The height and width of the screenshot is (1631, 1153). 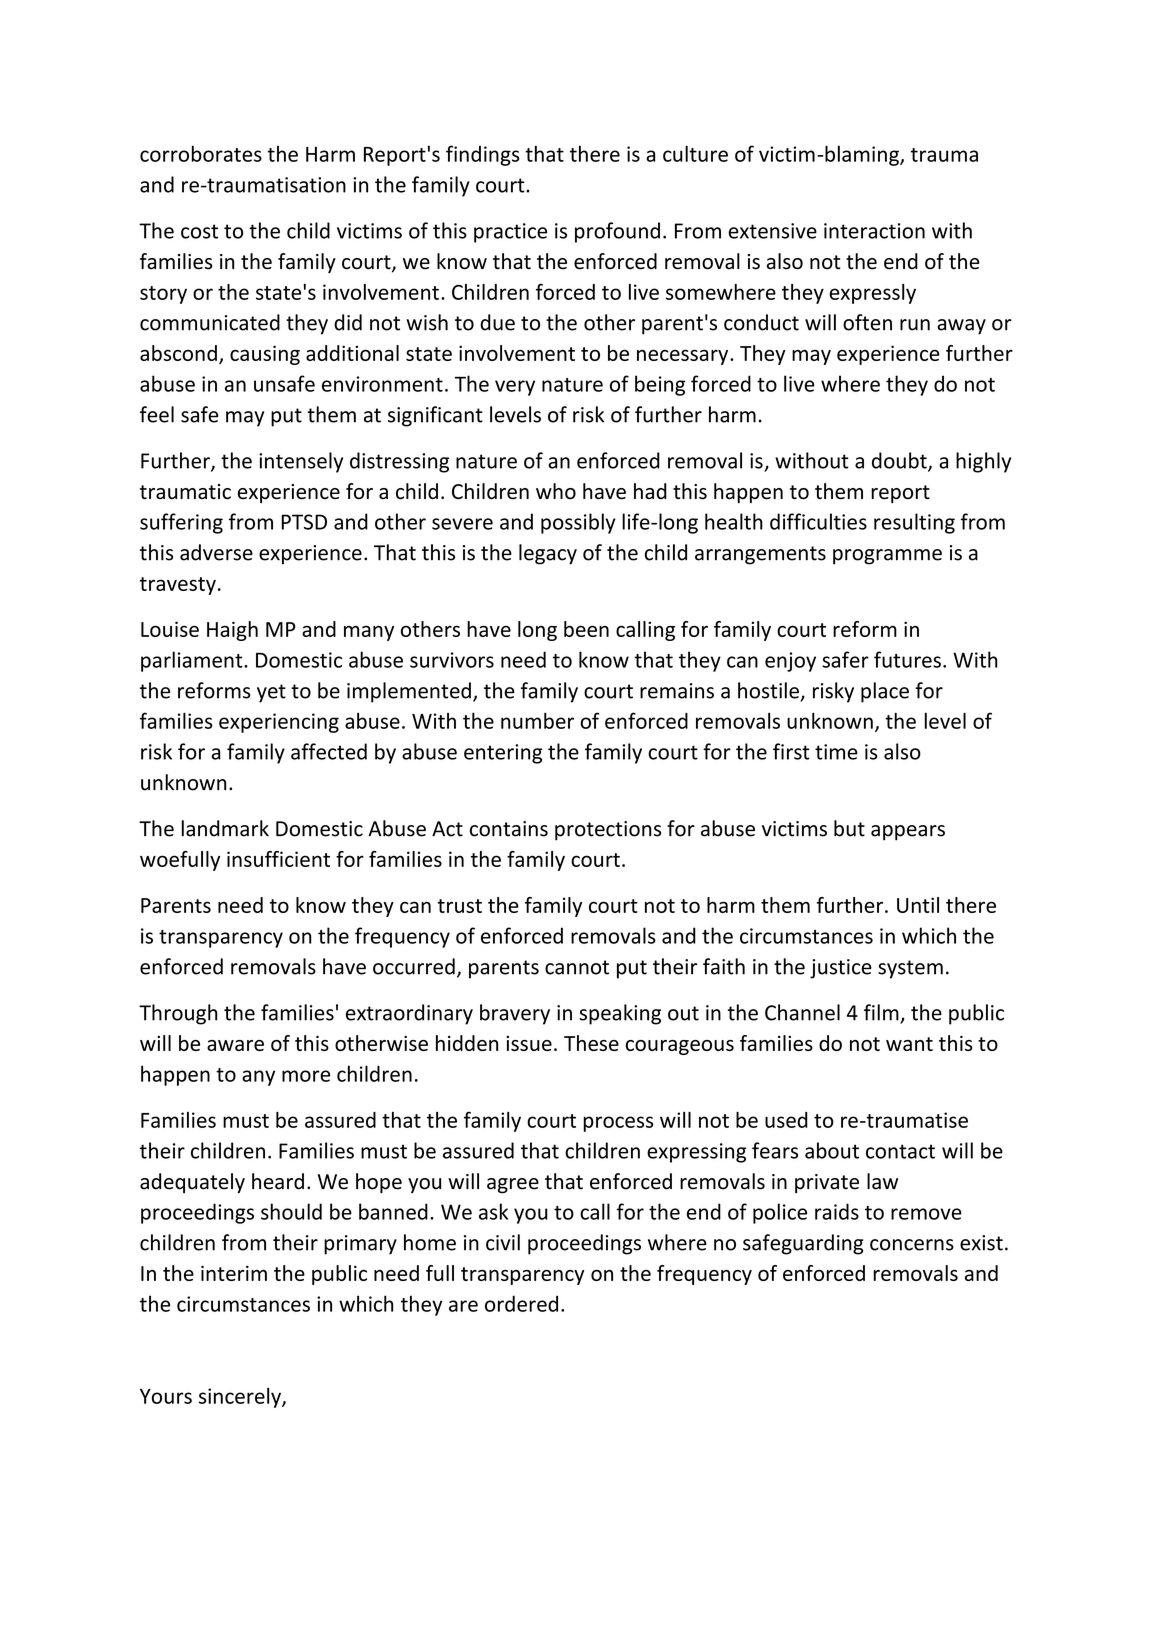 What do you see at coordinates (521, 1303) in the screenshot?
I see `ordered` at bounding box center [521, 1303].
